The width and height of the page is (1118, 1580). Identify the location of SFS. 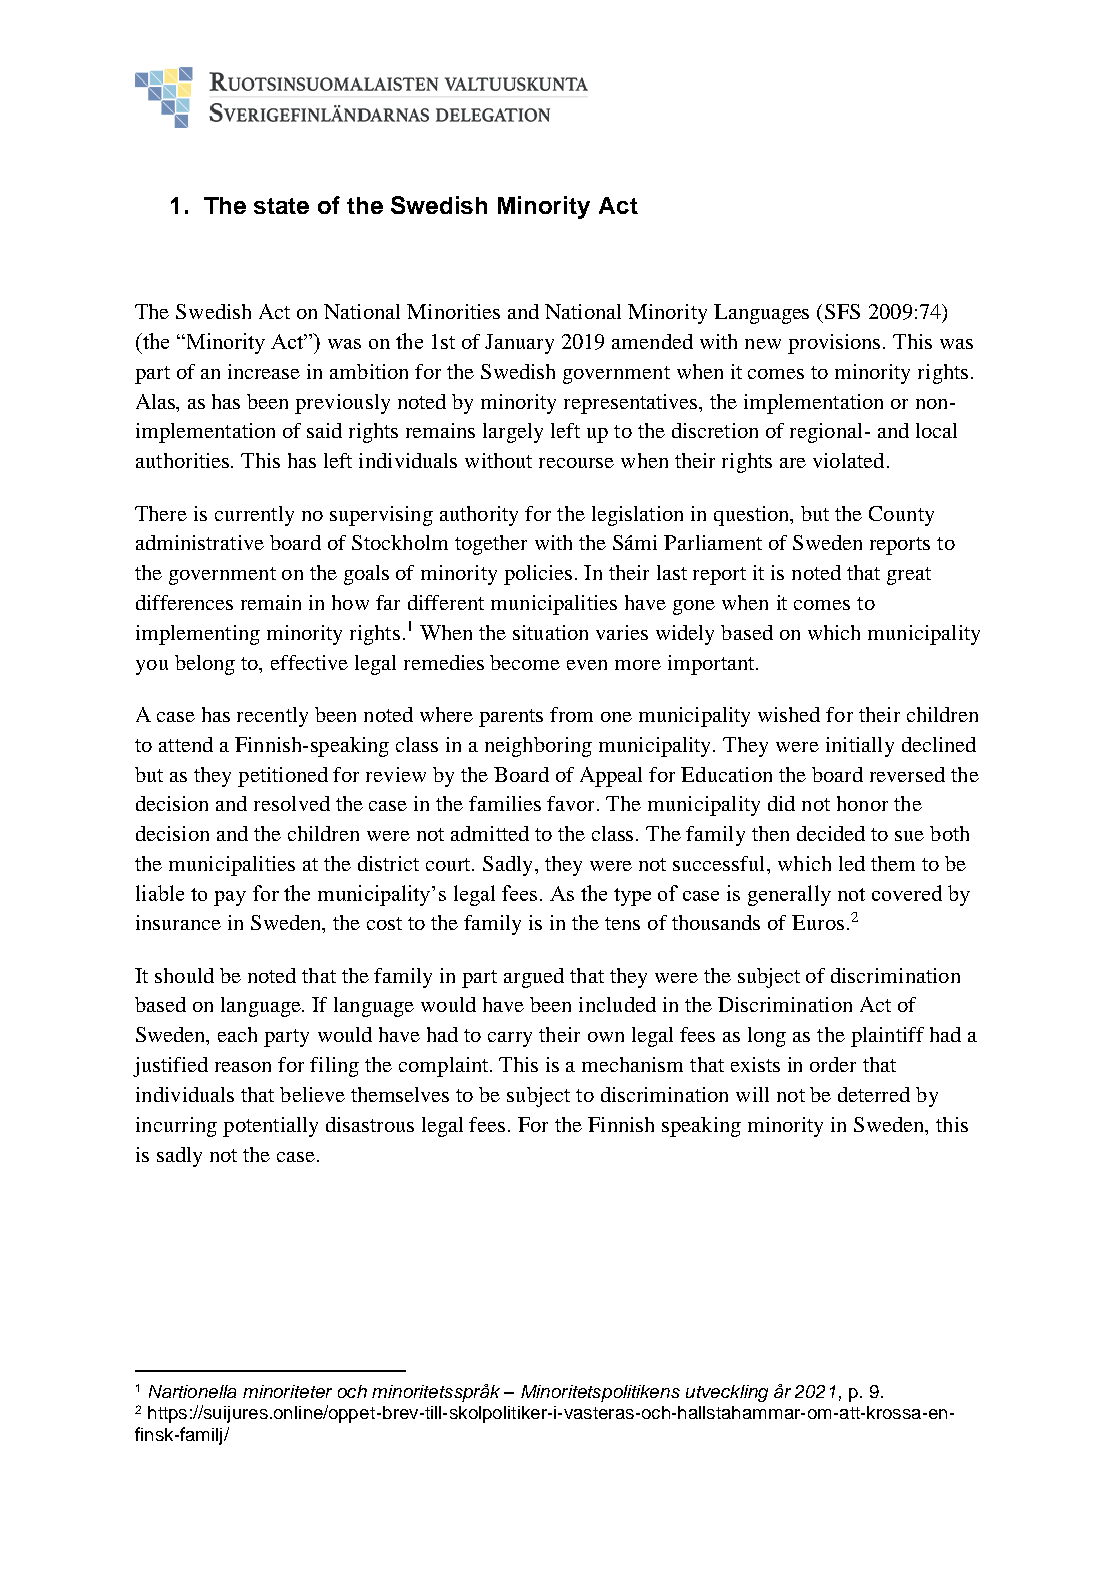
(842, 311).
